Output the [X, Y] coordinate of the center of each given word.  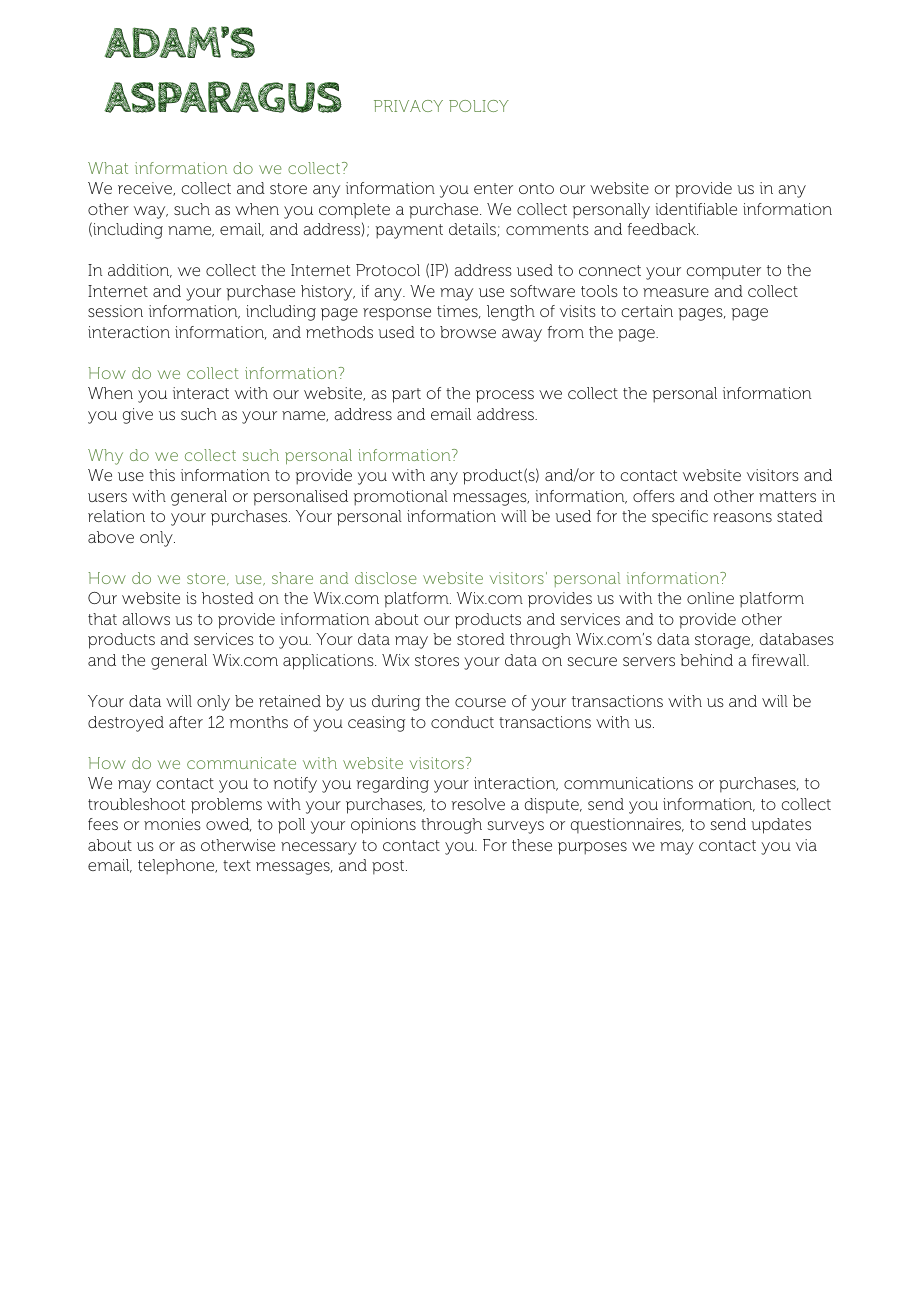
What [108, 168]
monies [172, 824]
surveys [515, 827]
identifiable [696, 209]
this [162, 475]
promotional [400, 498]
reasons [742, 517]
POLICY [479, 106]
